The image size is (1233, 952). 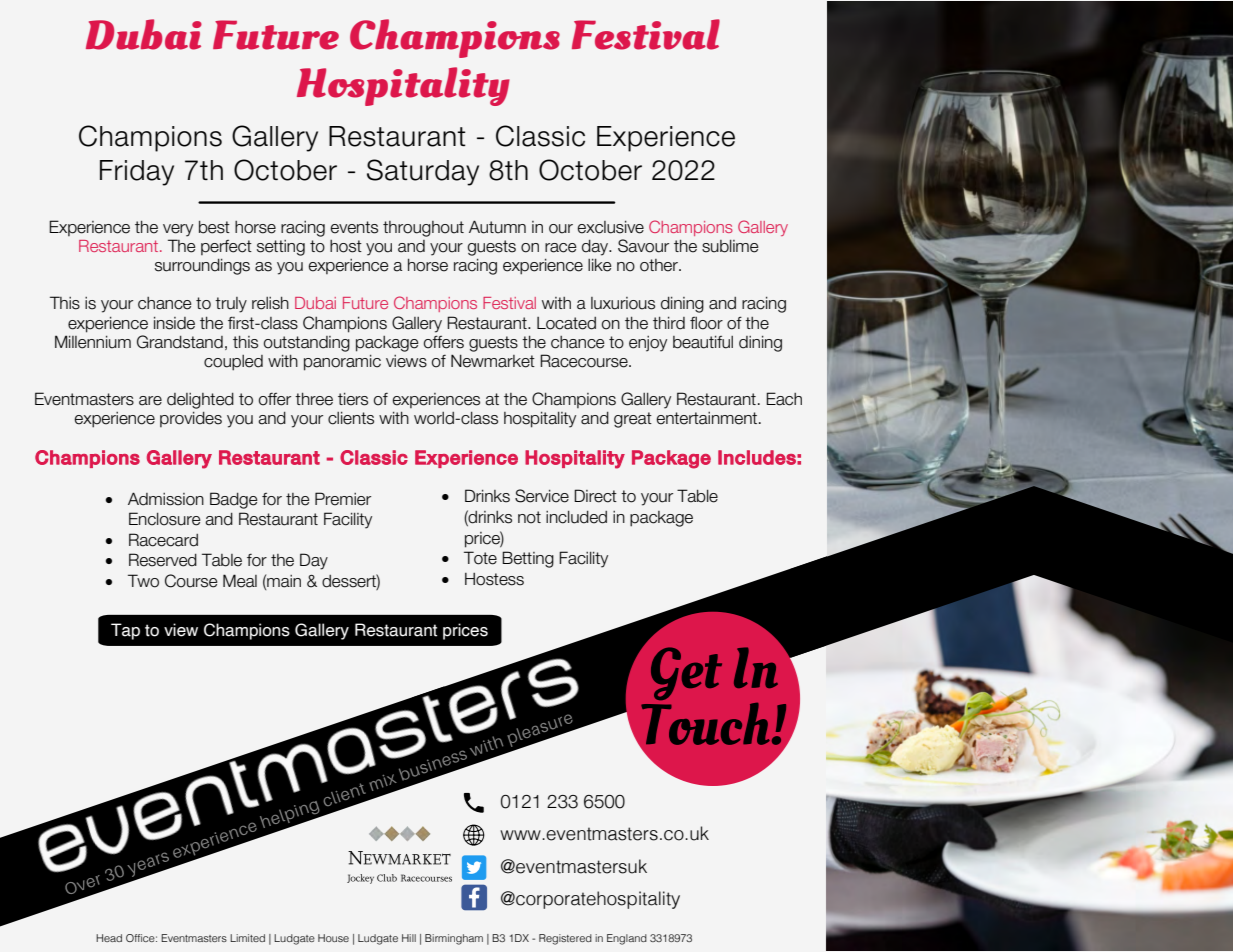 I want to click on delighted, so click(x=200, y=401).
